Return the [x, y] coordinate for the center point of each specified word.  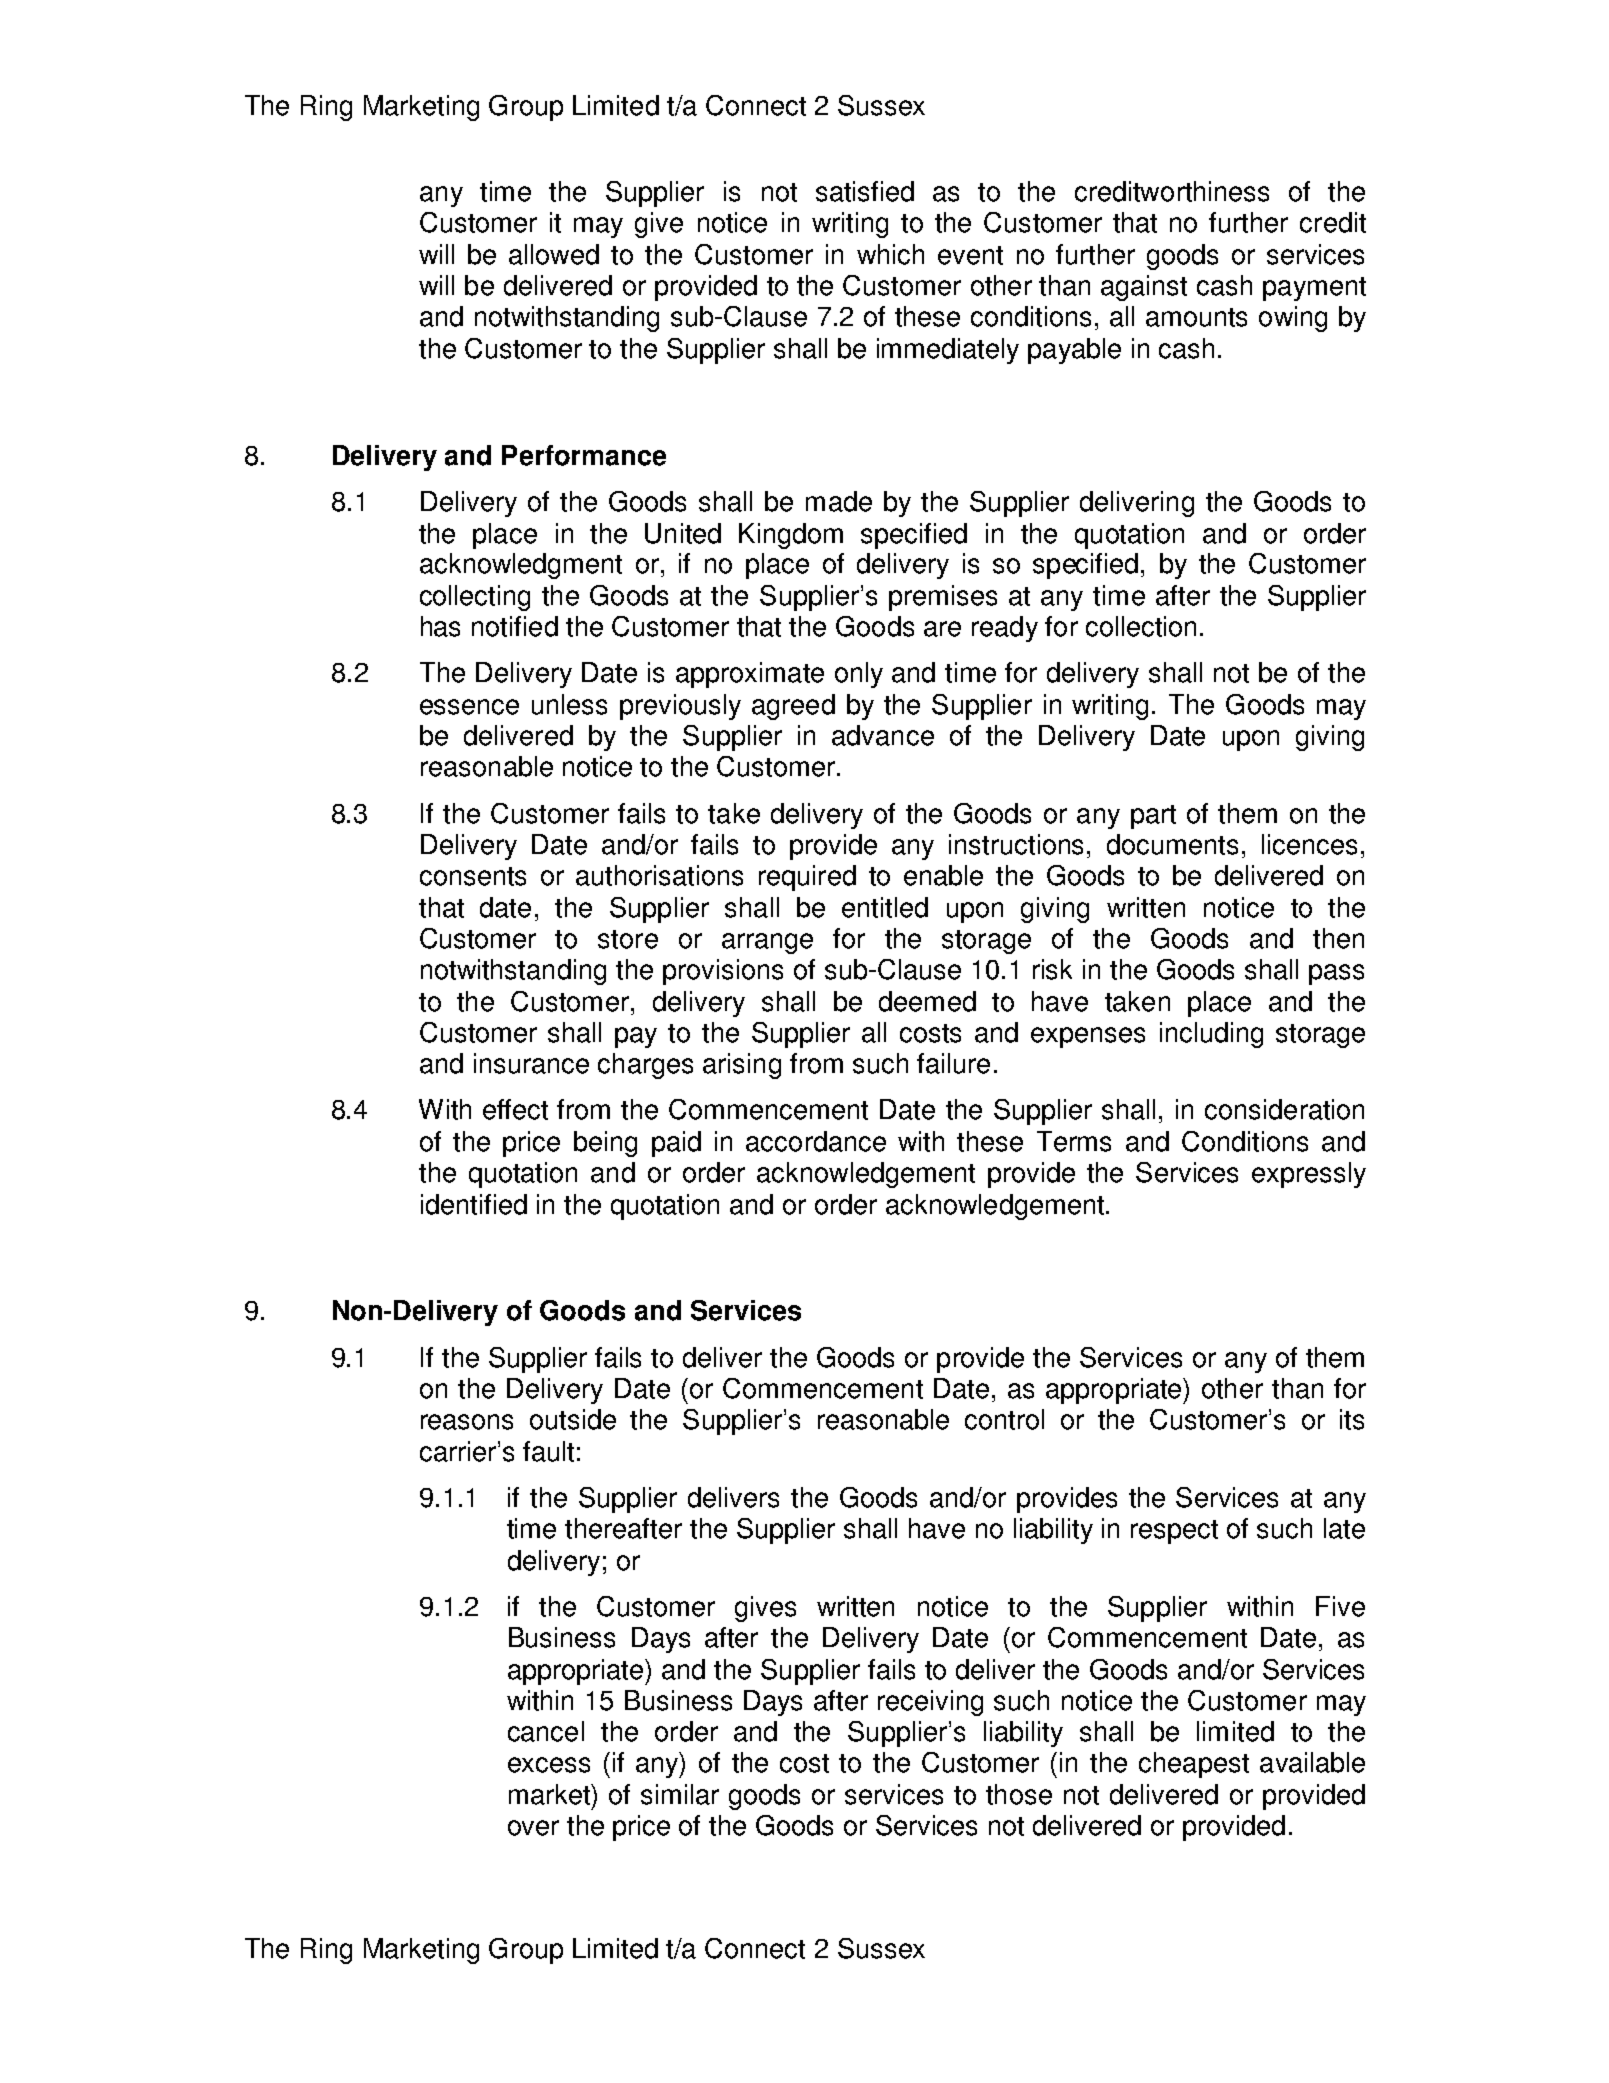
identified [474, 1204]
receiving [930, 1703]
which [890, 254]
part [1153, 817]
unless [569, 704]
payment [1314, 289]
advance [883, 735]
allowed [554, 254]
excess [549, 1765]
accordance [816, 1141]
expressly [1309, 1175]
